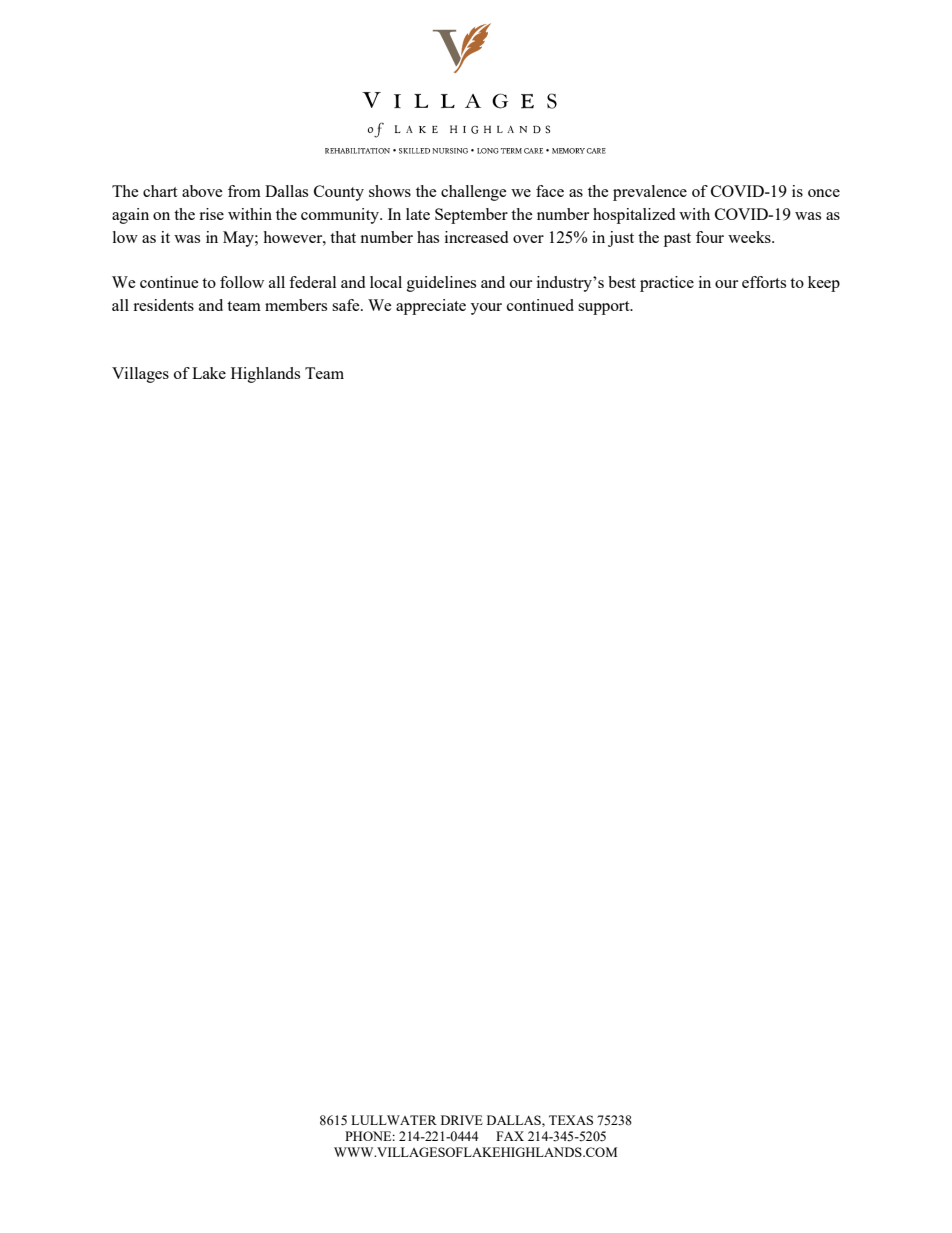  Describe the element at coordinates (347, 305) in the document. I see `safe` at that location.
